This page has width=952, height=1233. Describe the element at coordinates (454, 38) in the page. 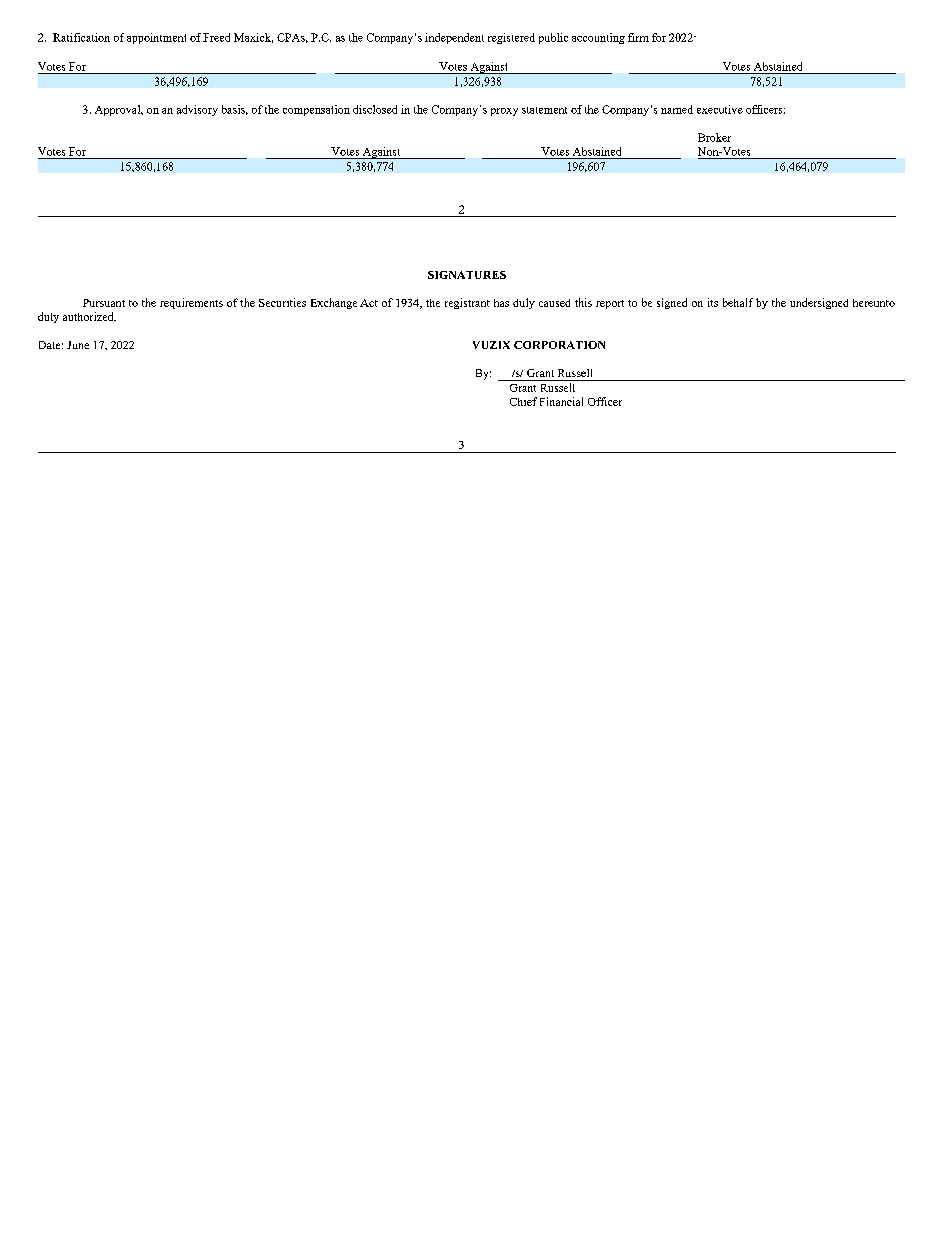

I see `independent` at that location.
